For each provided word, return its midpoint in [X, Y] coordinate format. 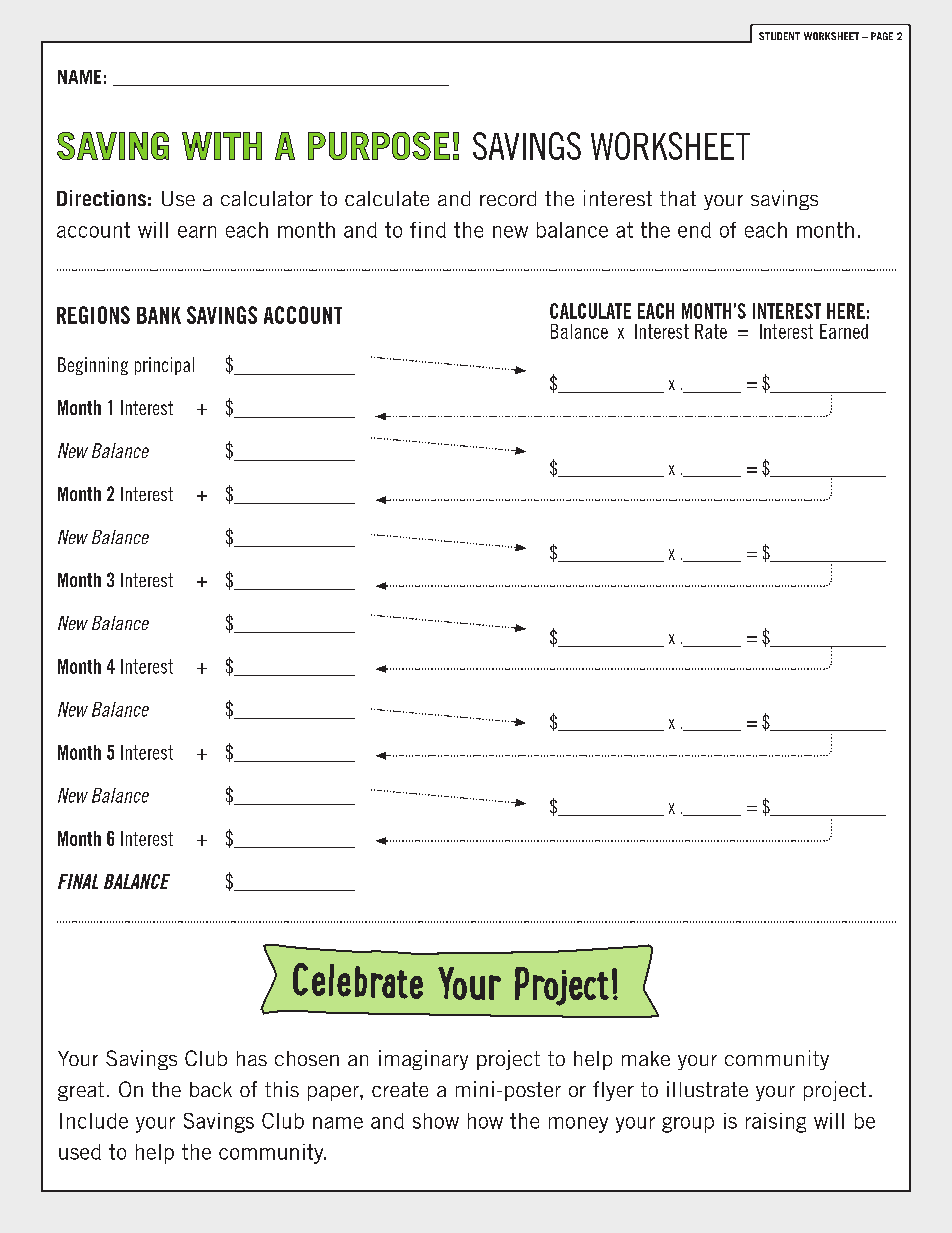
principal [164, 366]
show [436, 1121]
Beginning [93, 366]
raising [776, 1123]
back [211, 1089]
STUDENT [779, 36]
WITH [222, 146]
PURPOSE [379, 146]
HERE [846, 311]
